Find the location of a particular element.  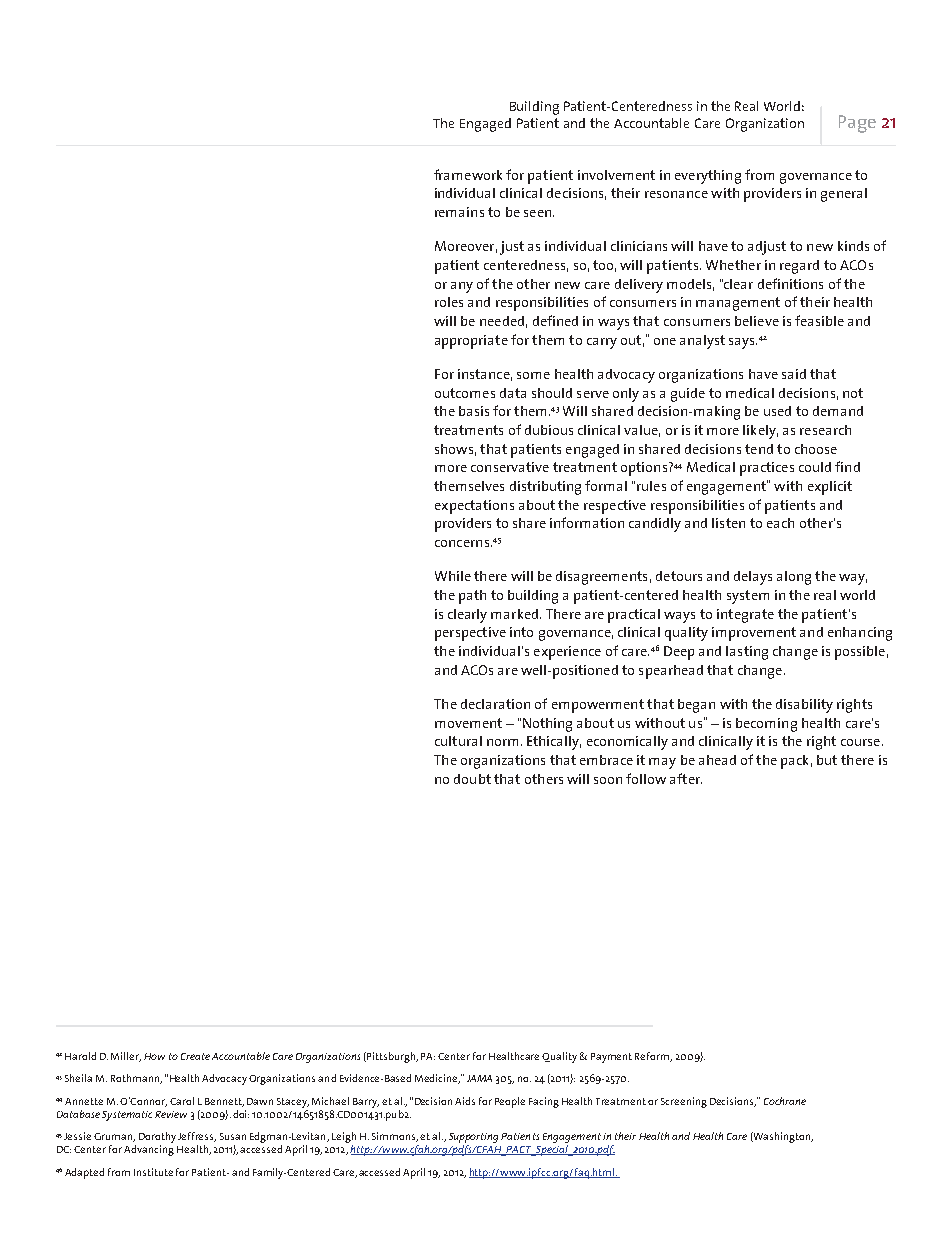

doubt is located at coordinates (472, 779).
